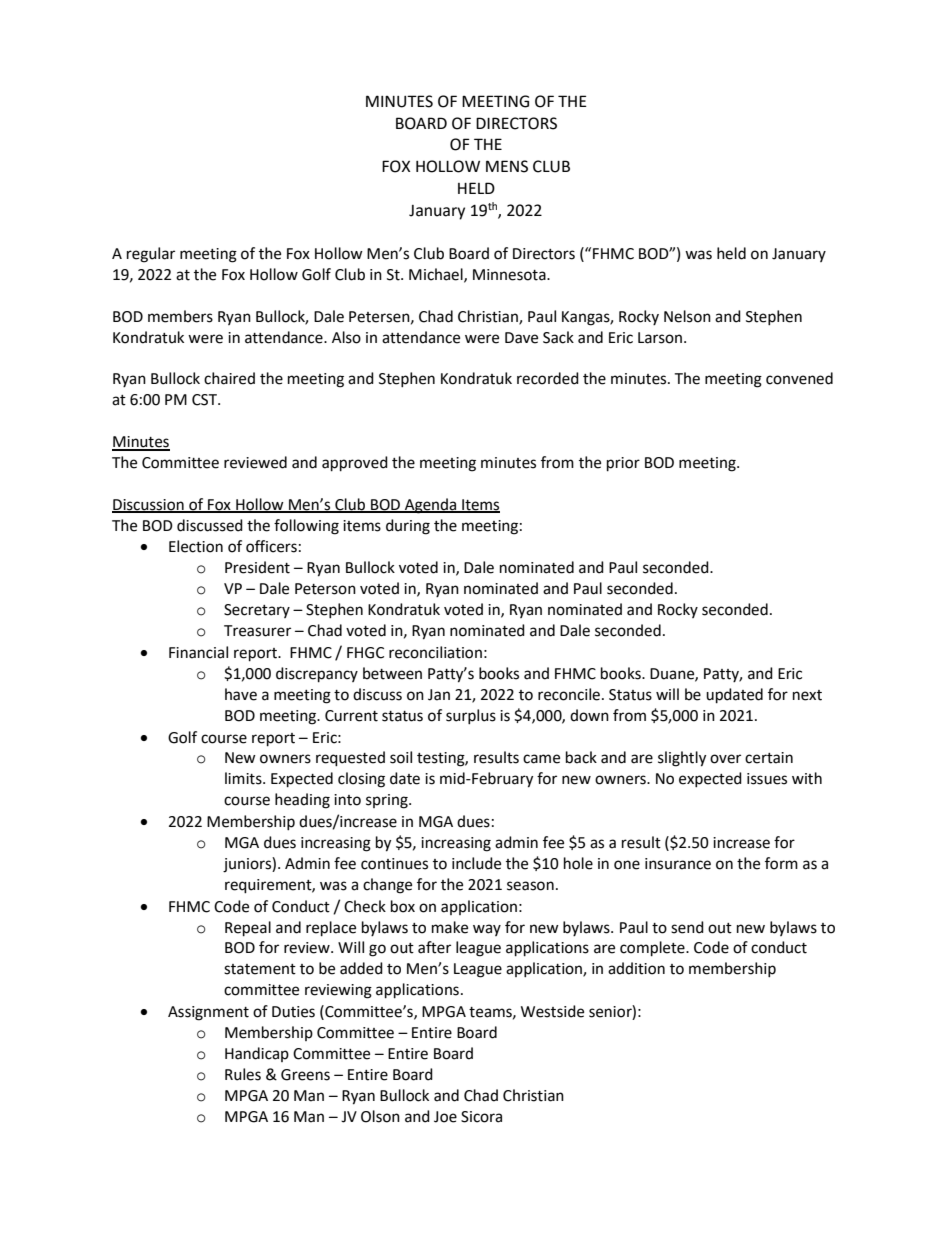 Image resolution: width=952 pixels, height=1233 pixels. What do you see at coordinates (799, 378) in the screenshot?
I see `convened` at bounding box center [799, 378].
